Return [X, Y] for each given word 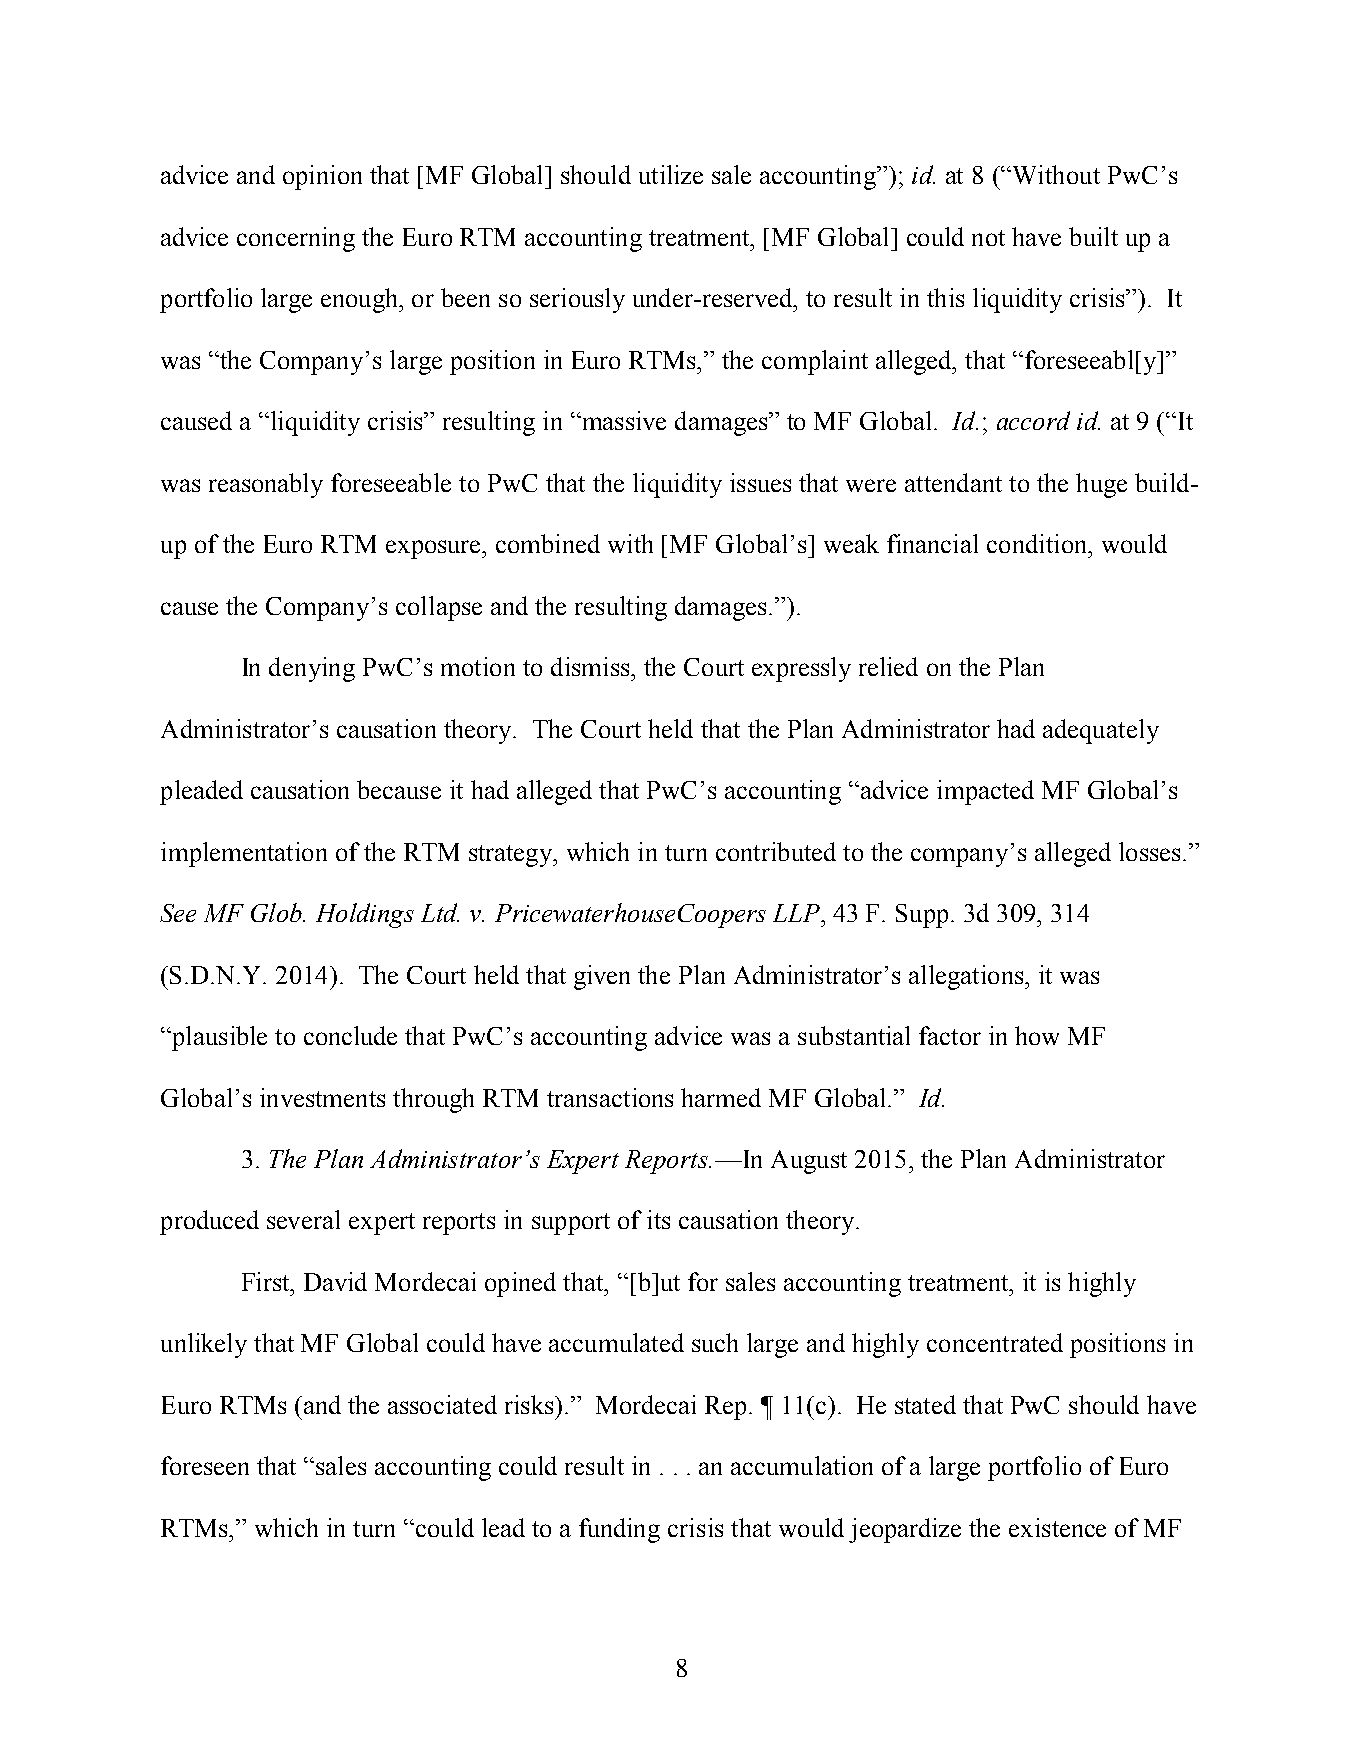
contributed [776, 851]
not [988, 238]
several [303, 1219]
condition [1038, 543]
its [658, 1219]
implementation [244, 854]
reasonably [266, 485]
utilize [671, 174]
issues [760, 482]
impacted [985, 792]
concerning [296, 239]
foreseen [205, 1465]
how [1037, 1035]
